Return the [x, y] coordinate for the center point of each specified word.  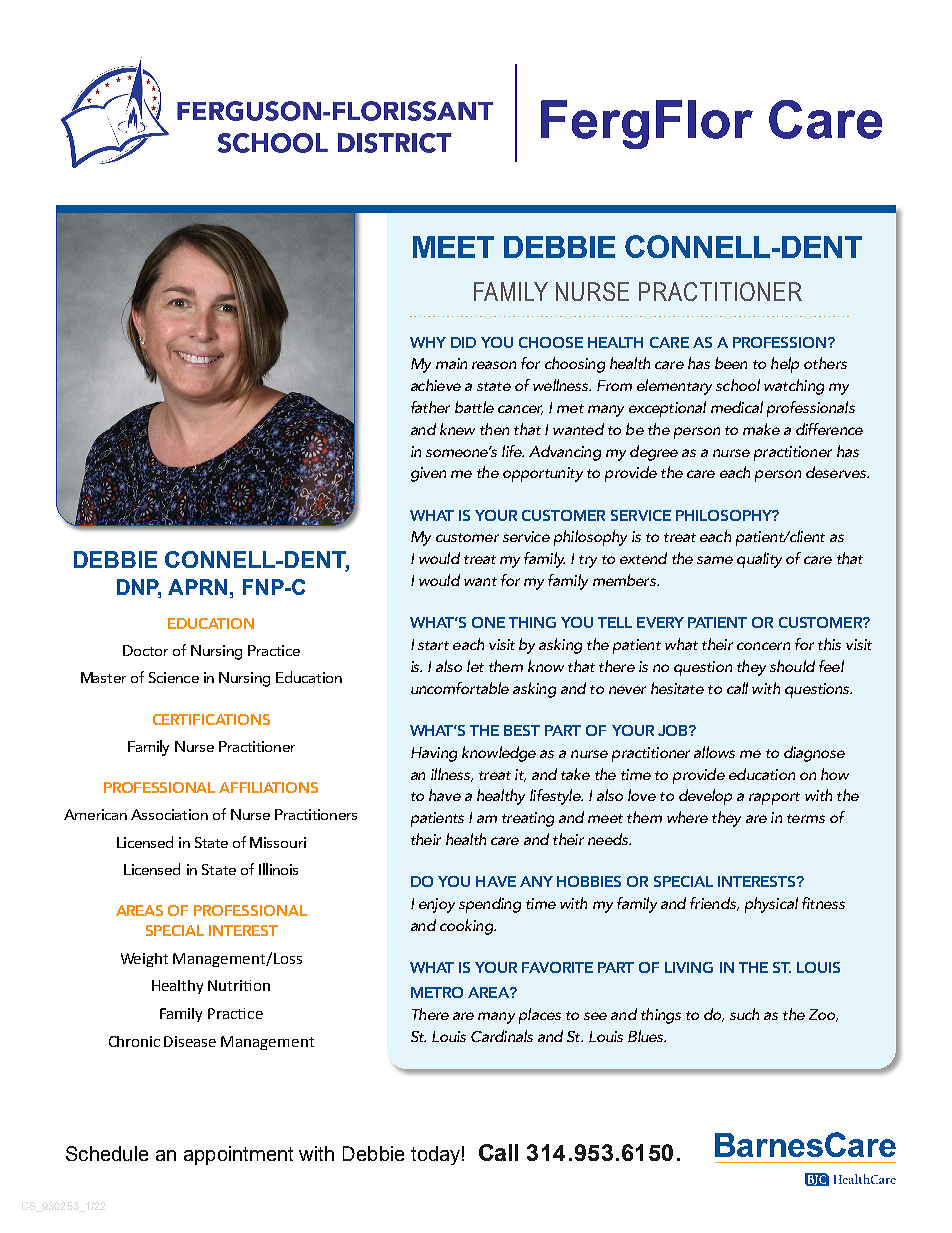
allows [714, 752]
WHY [428, 342]
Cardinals [502, 1036]
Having [434, 754]
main [451, 363]
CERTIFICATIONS [211, 719]
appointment [238, 1155]
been [731, 363]
